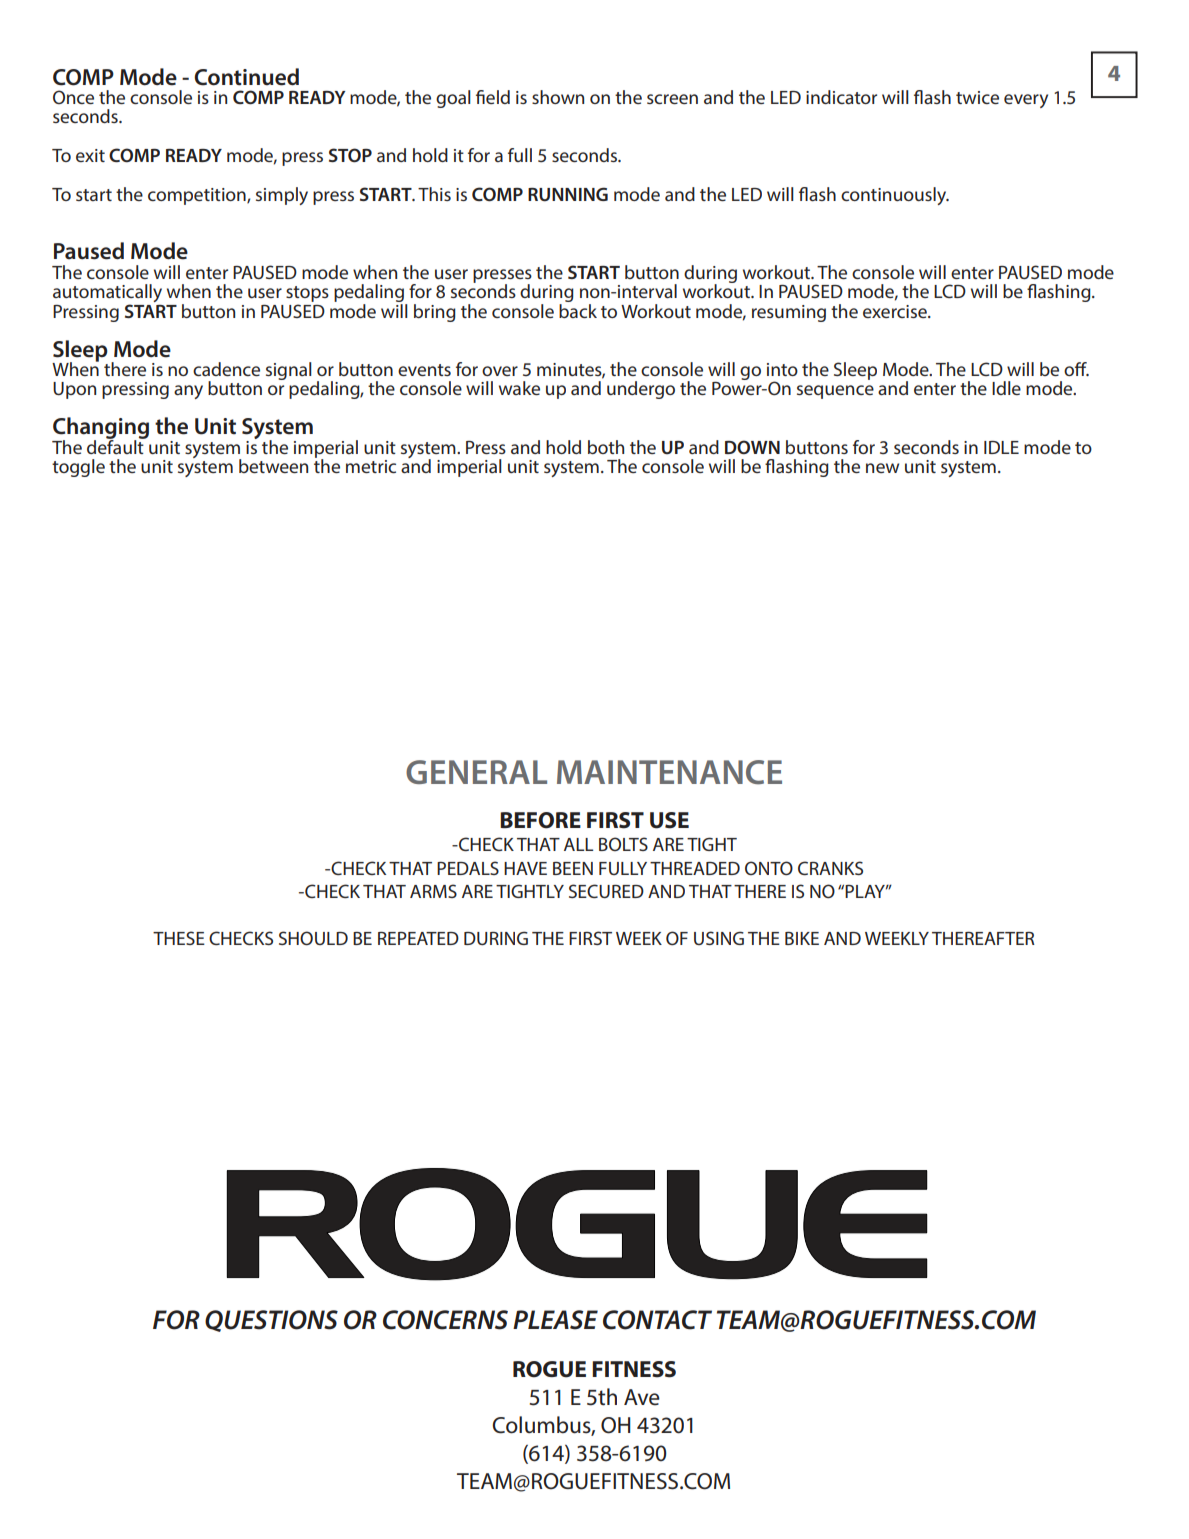 The image size is (1189, 1539). Describe the element at coordinates (476, 772) in the screenshot. I see `GENERAL` at that location.
